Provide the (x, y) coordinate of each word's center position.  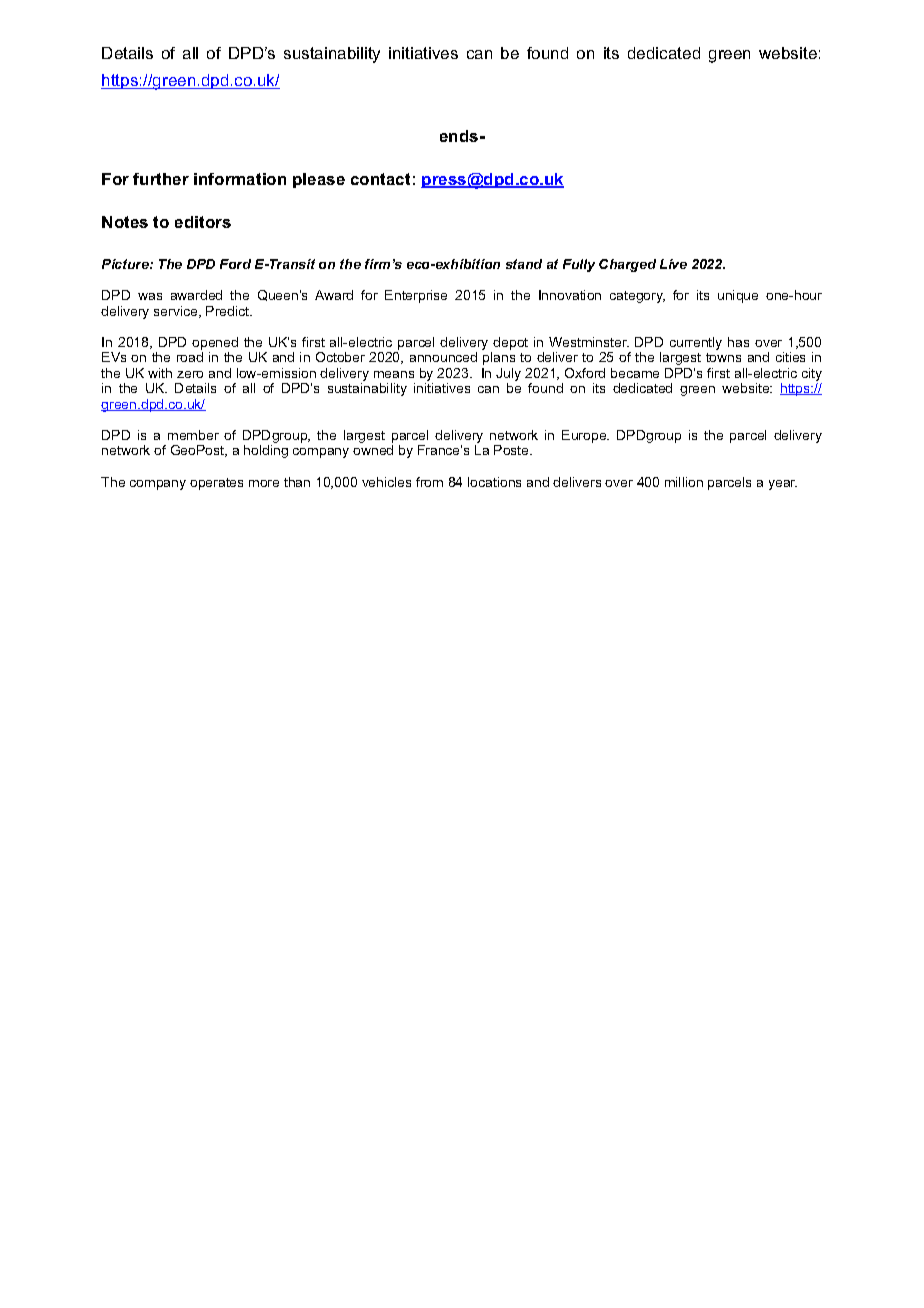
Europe (585, 436)
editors (203, 222)
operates (216, 484)
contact (380, 179)
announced (443, 357)
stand (524, 264)
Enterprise (416, 296)
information (240, 179)
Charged (627, 265)
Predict (229, 311)
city (812, 376)
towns (723, 357)
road (190, 357)
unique (738, 296)
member (193, 435)
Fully (579, 265)
